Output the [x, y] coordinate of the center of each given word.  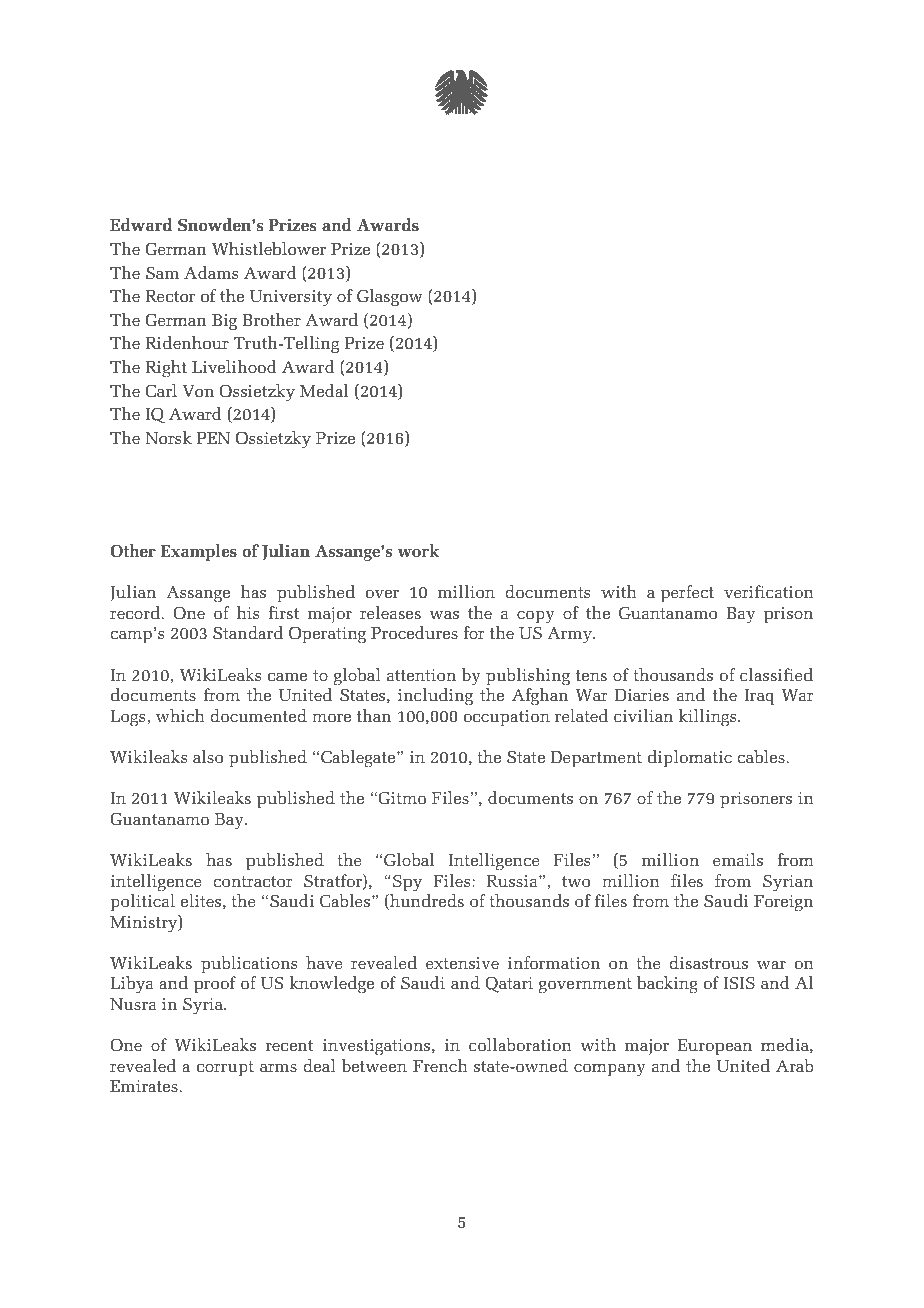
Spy [407, 883]
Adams [211, 272]
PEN [213, 438]
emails [738, 859]
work [419, 550]
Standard [248, 632]
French [440, 1065]
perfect [687, 594]
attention [421, 675]
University [291, 298]
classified [776, 674]
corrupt [225, 1069]
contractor [253, 881]
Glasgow [390, 298]
